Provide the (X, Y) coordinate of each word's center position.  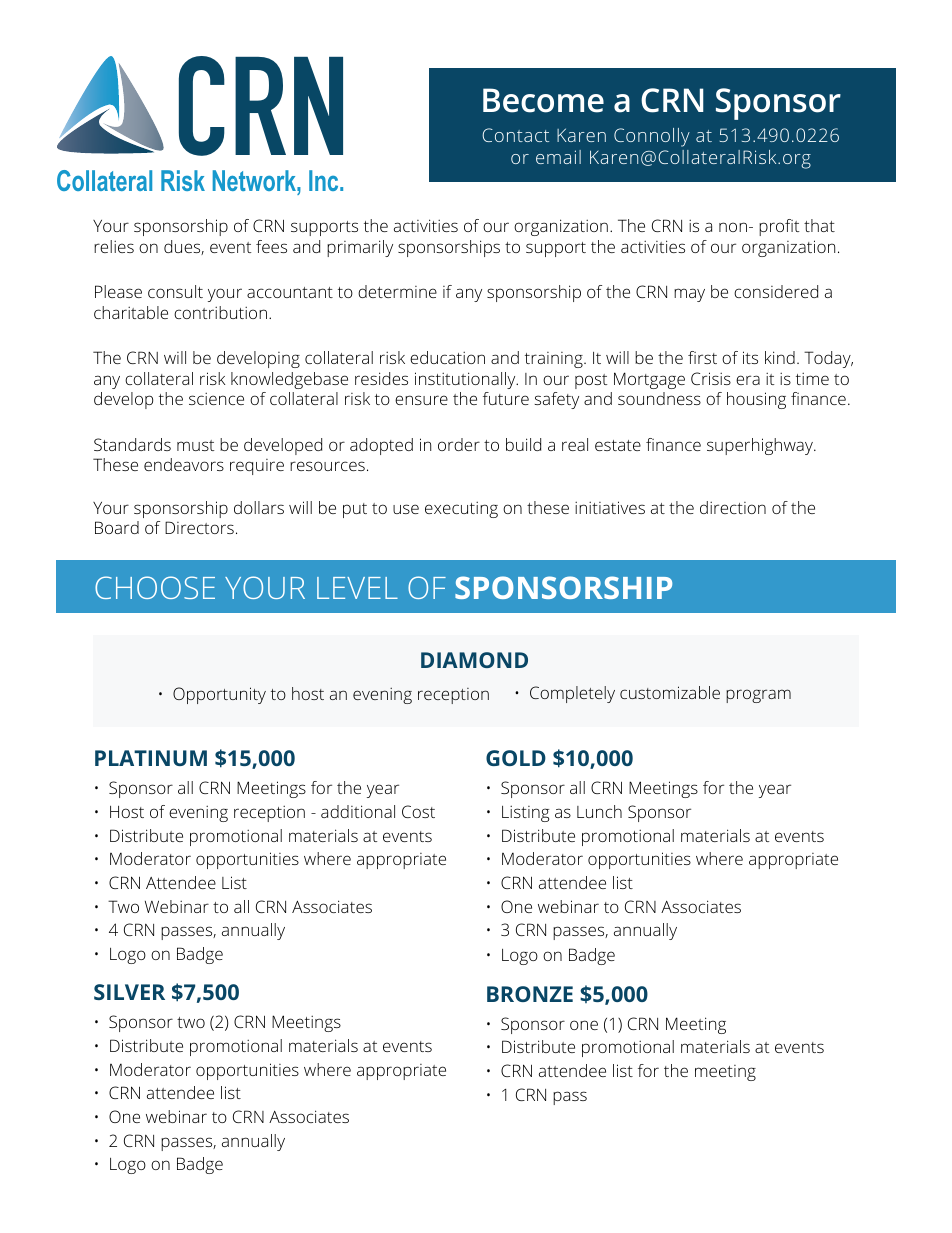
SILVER (129, 992)
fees (271, 246)
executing (461, 509)
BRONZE (530, 994)
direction (733, 507)
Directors (199, 527)
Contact (515, 135)
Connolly (652, 137)
